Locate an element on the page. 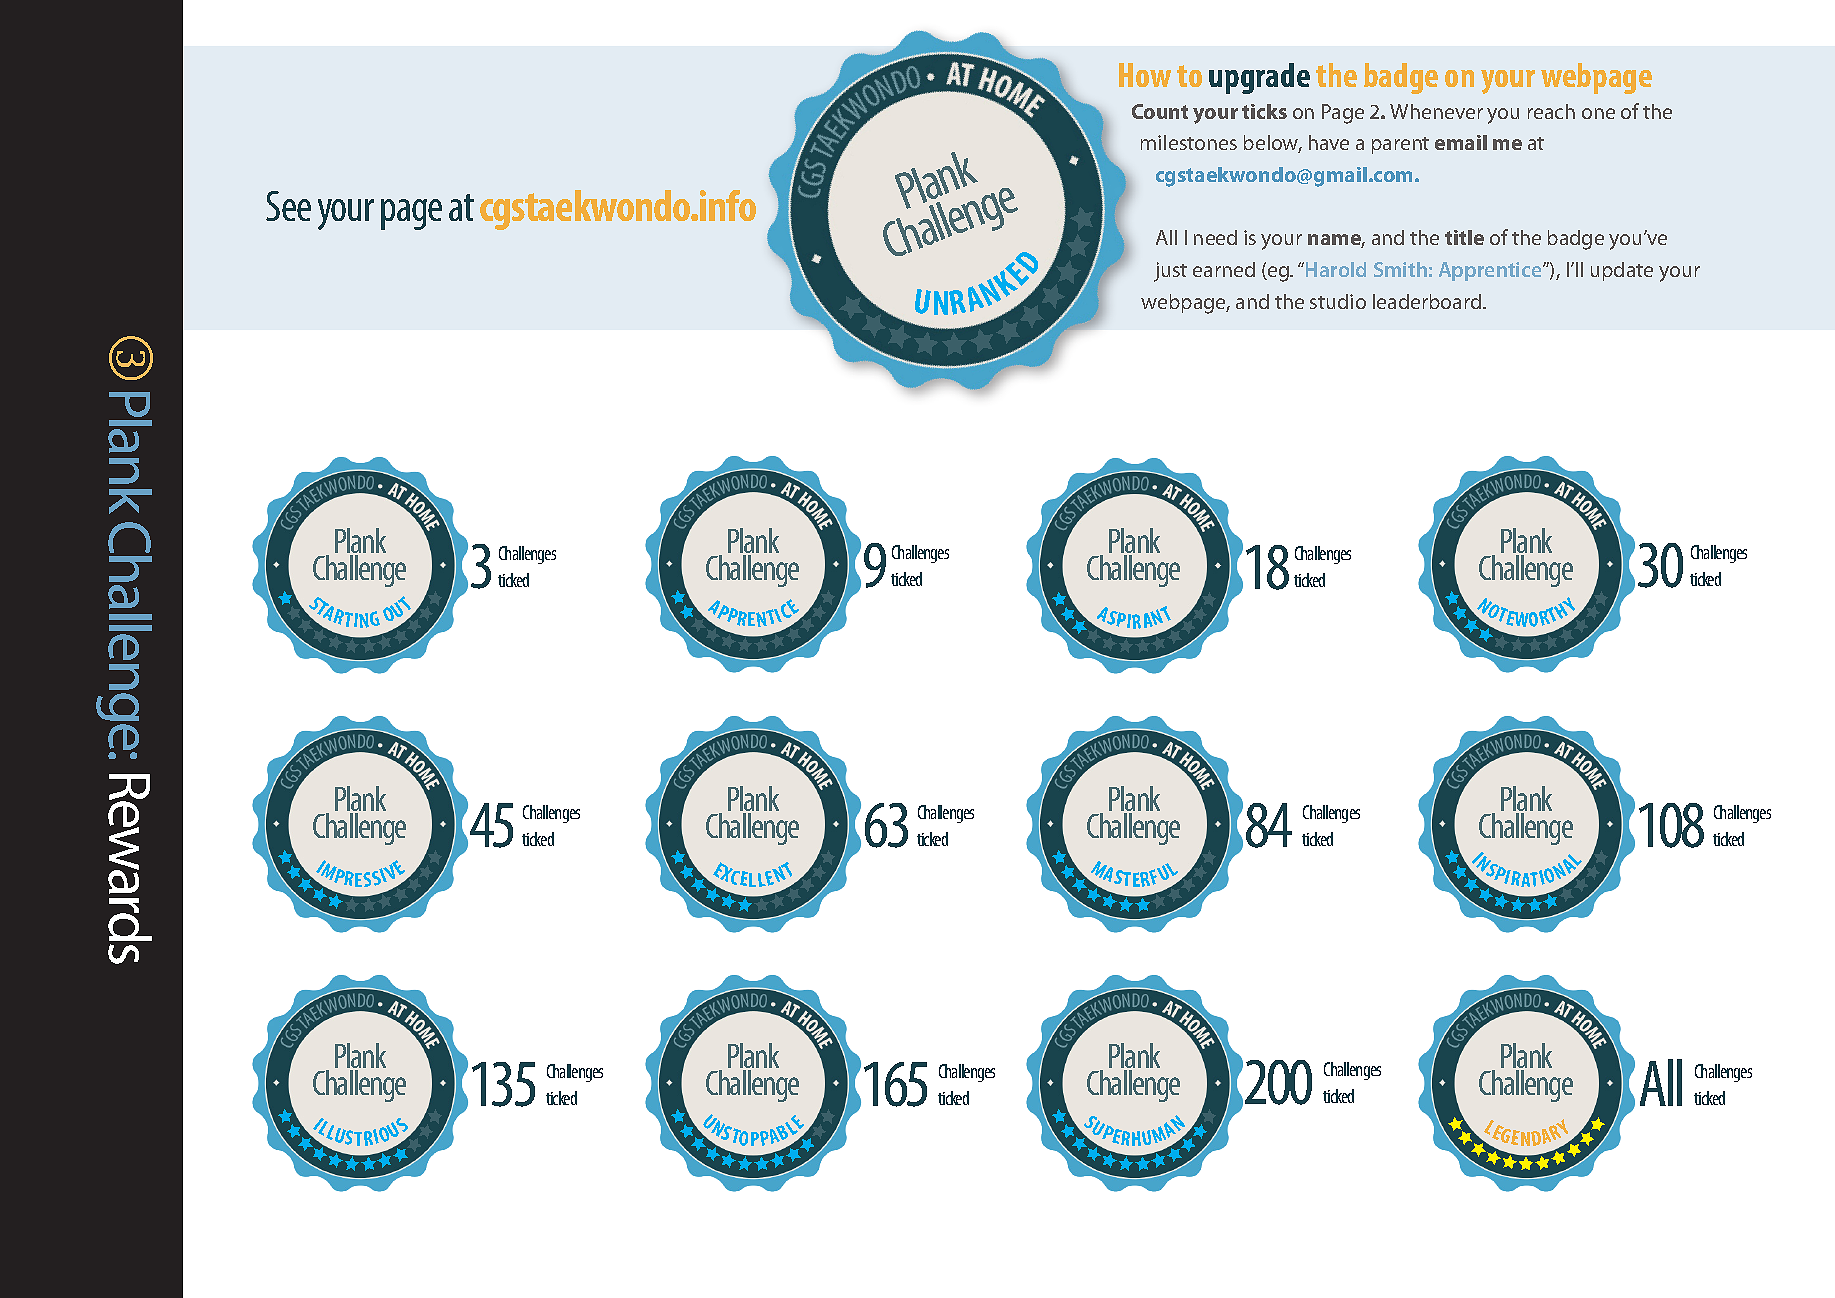 Image resolution: width=1835 pixels, height=1298 pixels. Whenever is located at coordinates (1436, 111).
